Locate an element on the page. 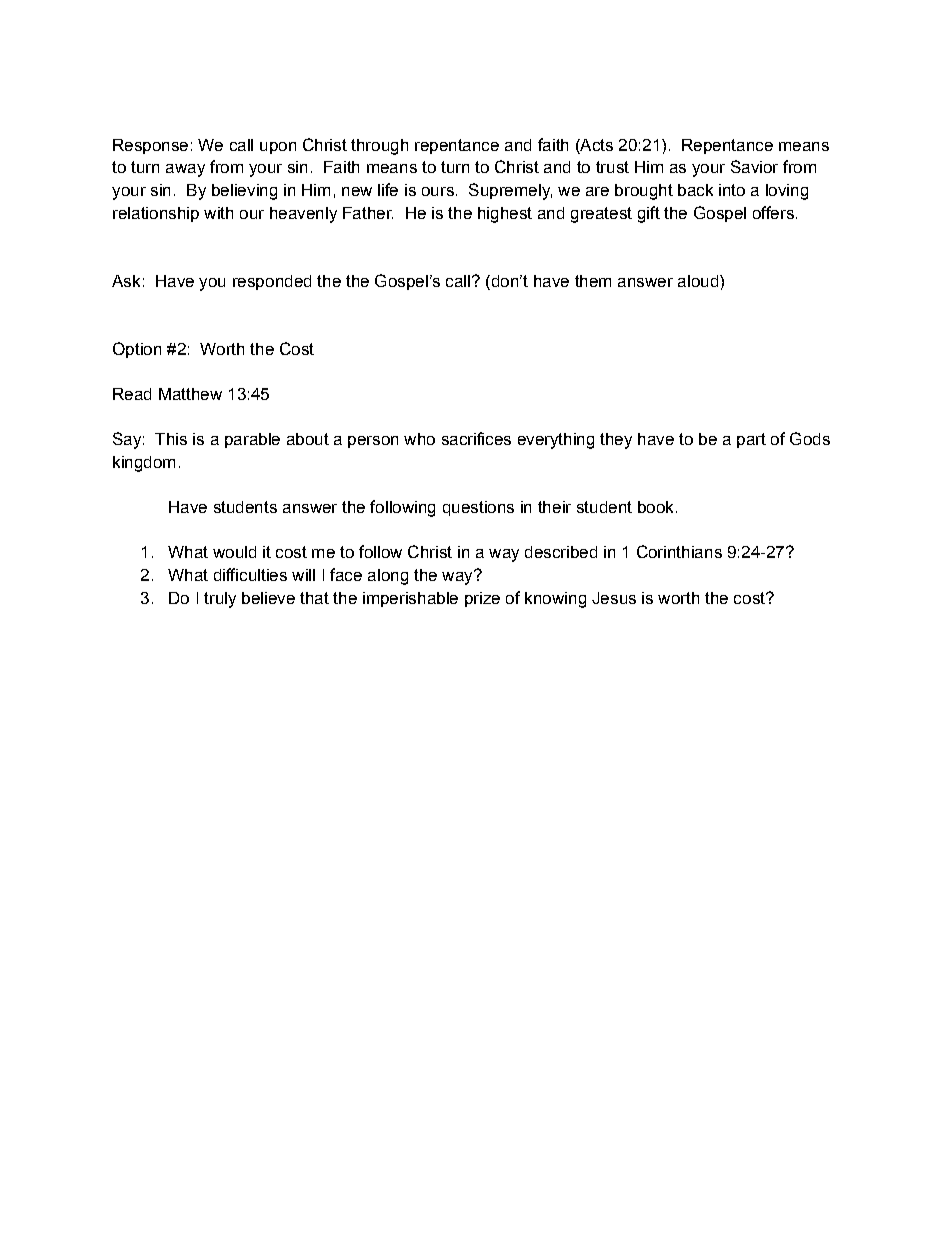 The height and width of the document is (1233, 952). away is located at coordinates (185, 170).
